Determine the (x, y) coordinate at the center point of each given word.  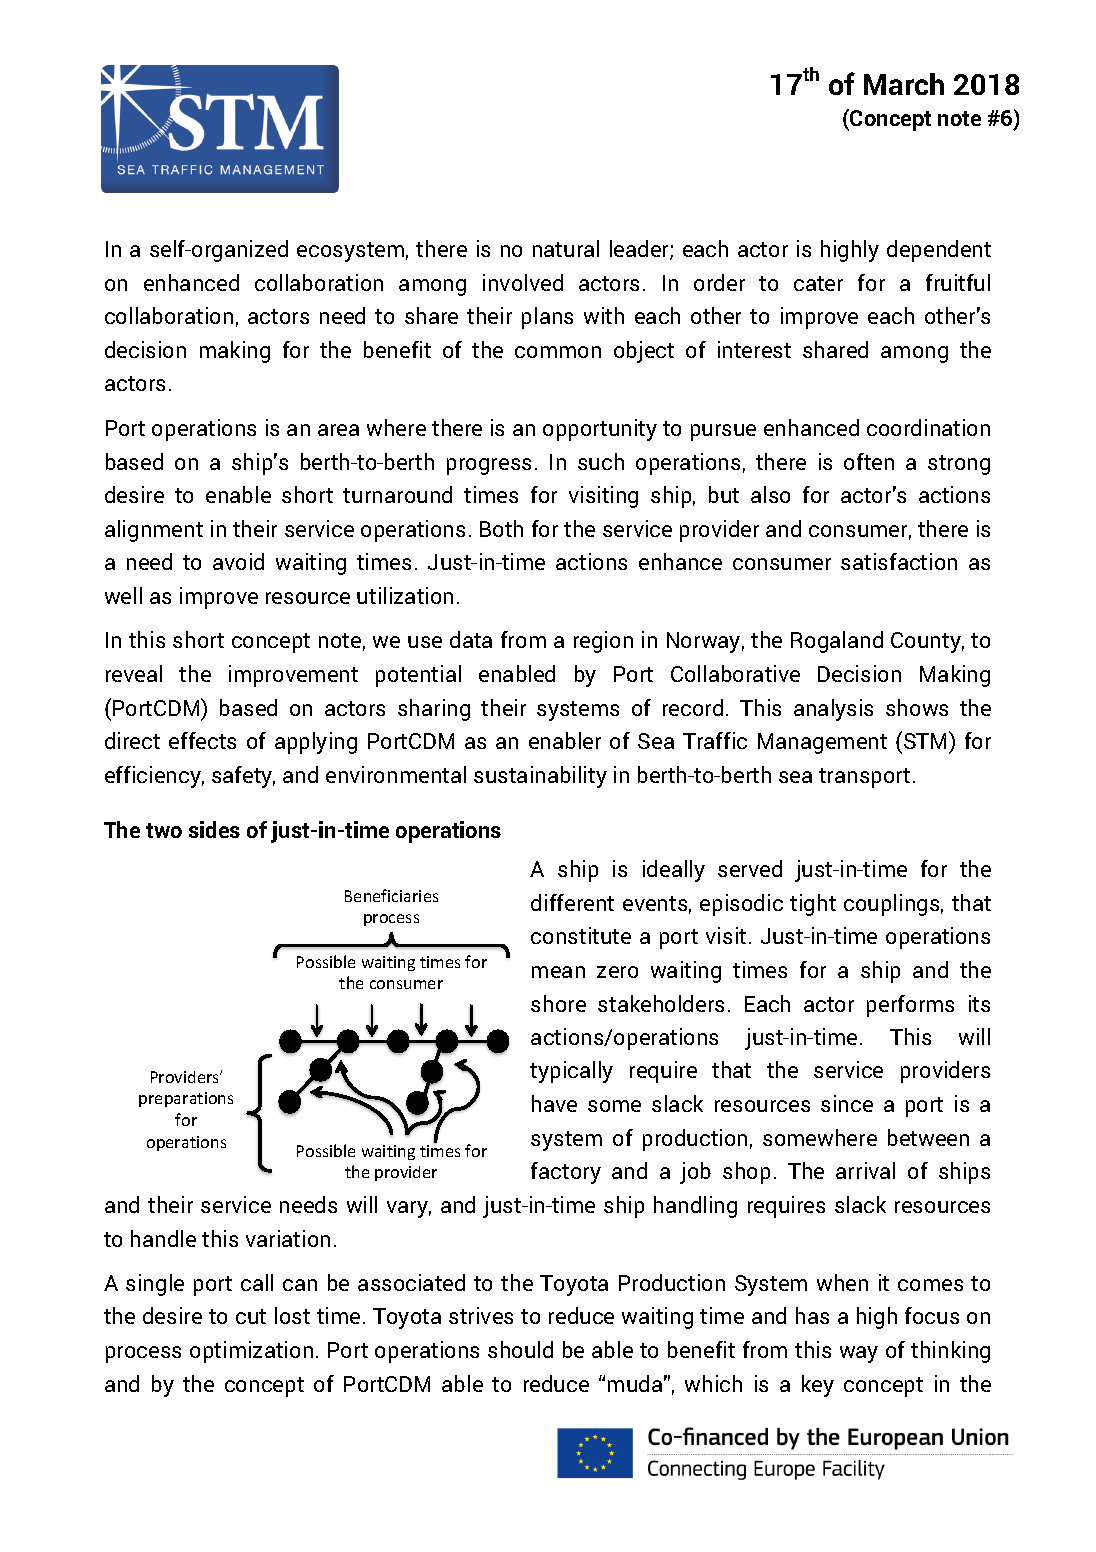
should (520, 1349)
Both (501, 528)
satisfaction (899, 561)
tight (813, 905)
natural (566, 248)
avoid (238, 561)
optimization (251, 1352)
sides (214, 829)
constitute (581, 935)
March (904, 84)
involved (523, 282)
